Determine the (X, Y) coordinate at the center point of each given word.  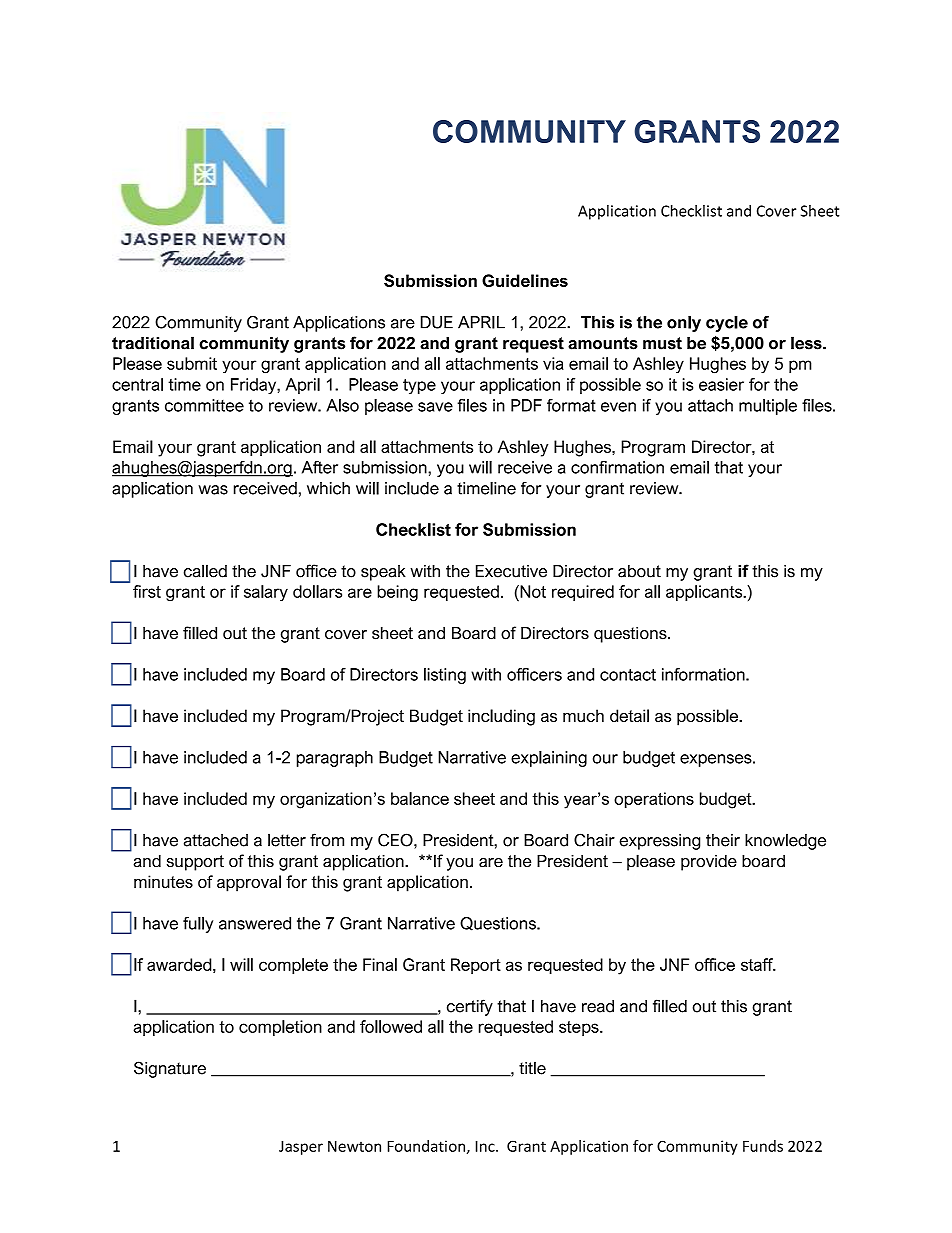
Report (476, 966)
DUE (437, 322)
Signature (170, 1069)
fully (198, 925)
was (213, 490)
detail (629, 715)
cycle (727, 324)
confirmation (617, 467)
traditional (153, 343)
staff (758, 964)
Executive (511, 571)
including (501, 717)
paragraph (335, 759)
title (532, 1068)
